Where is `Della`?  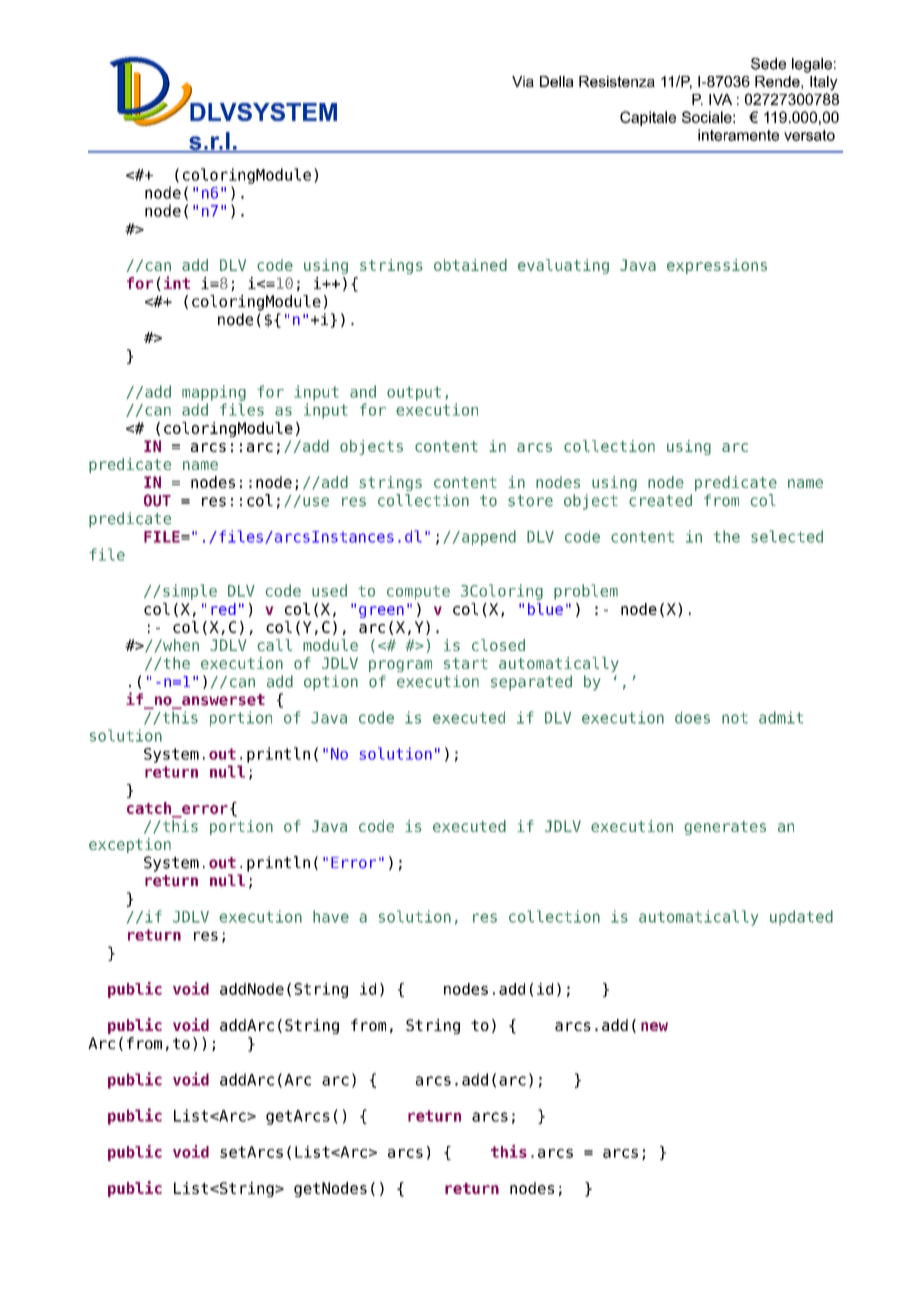
Della is located at coordinates (556, 81).
